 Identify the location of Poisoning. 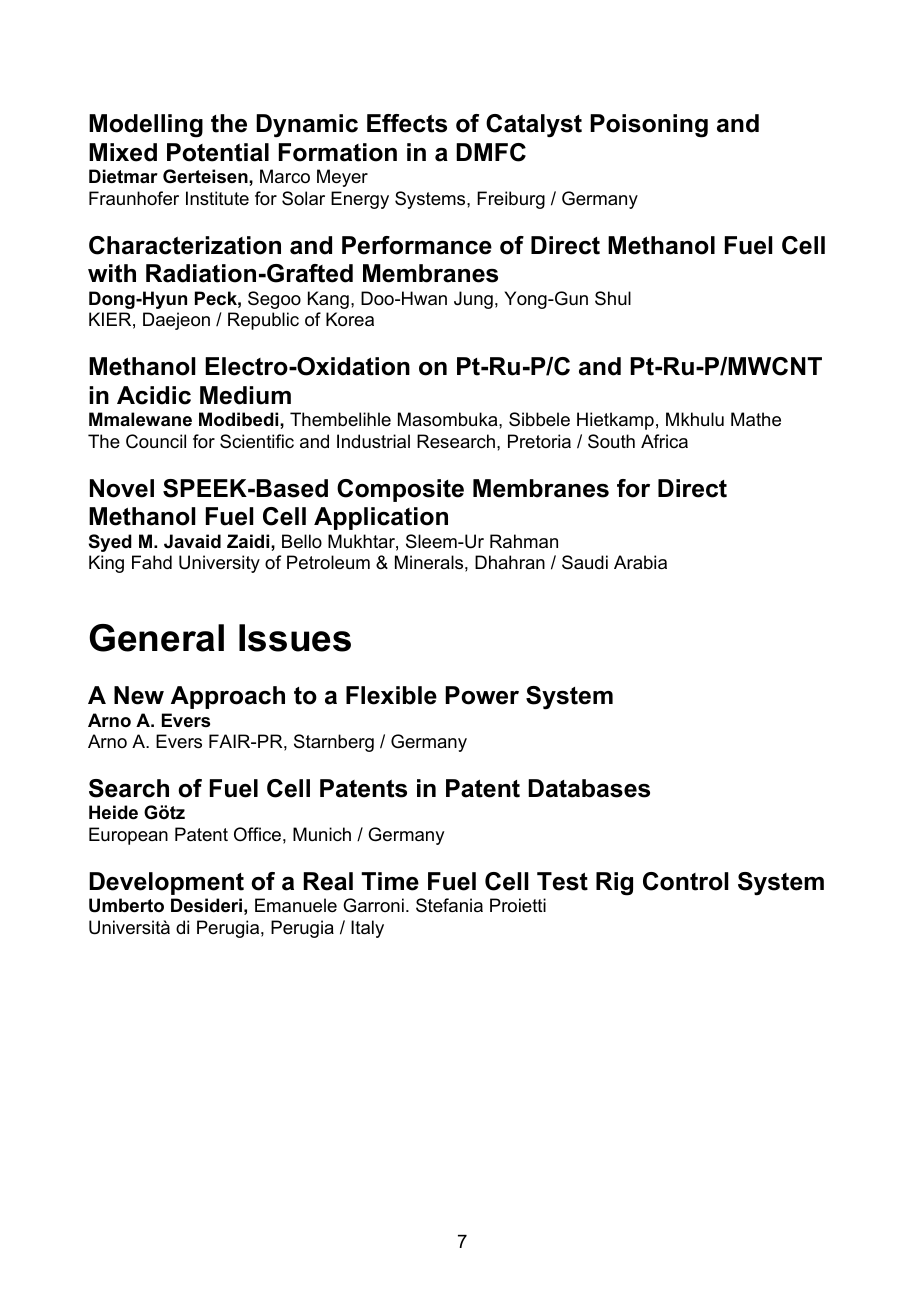
(649, 126).
